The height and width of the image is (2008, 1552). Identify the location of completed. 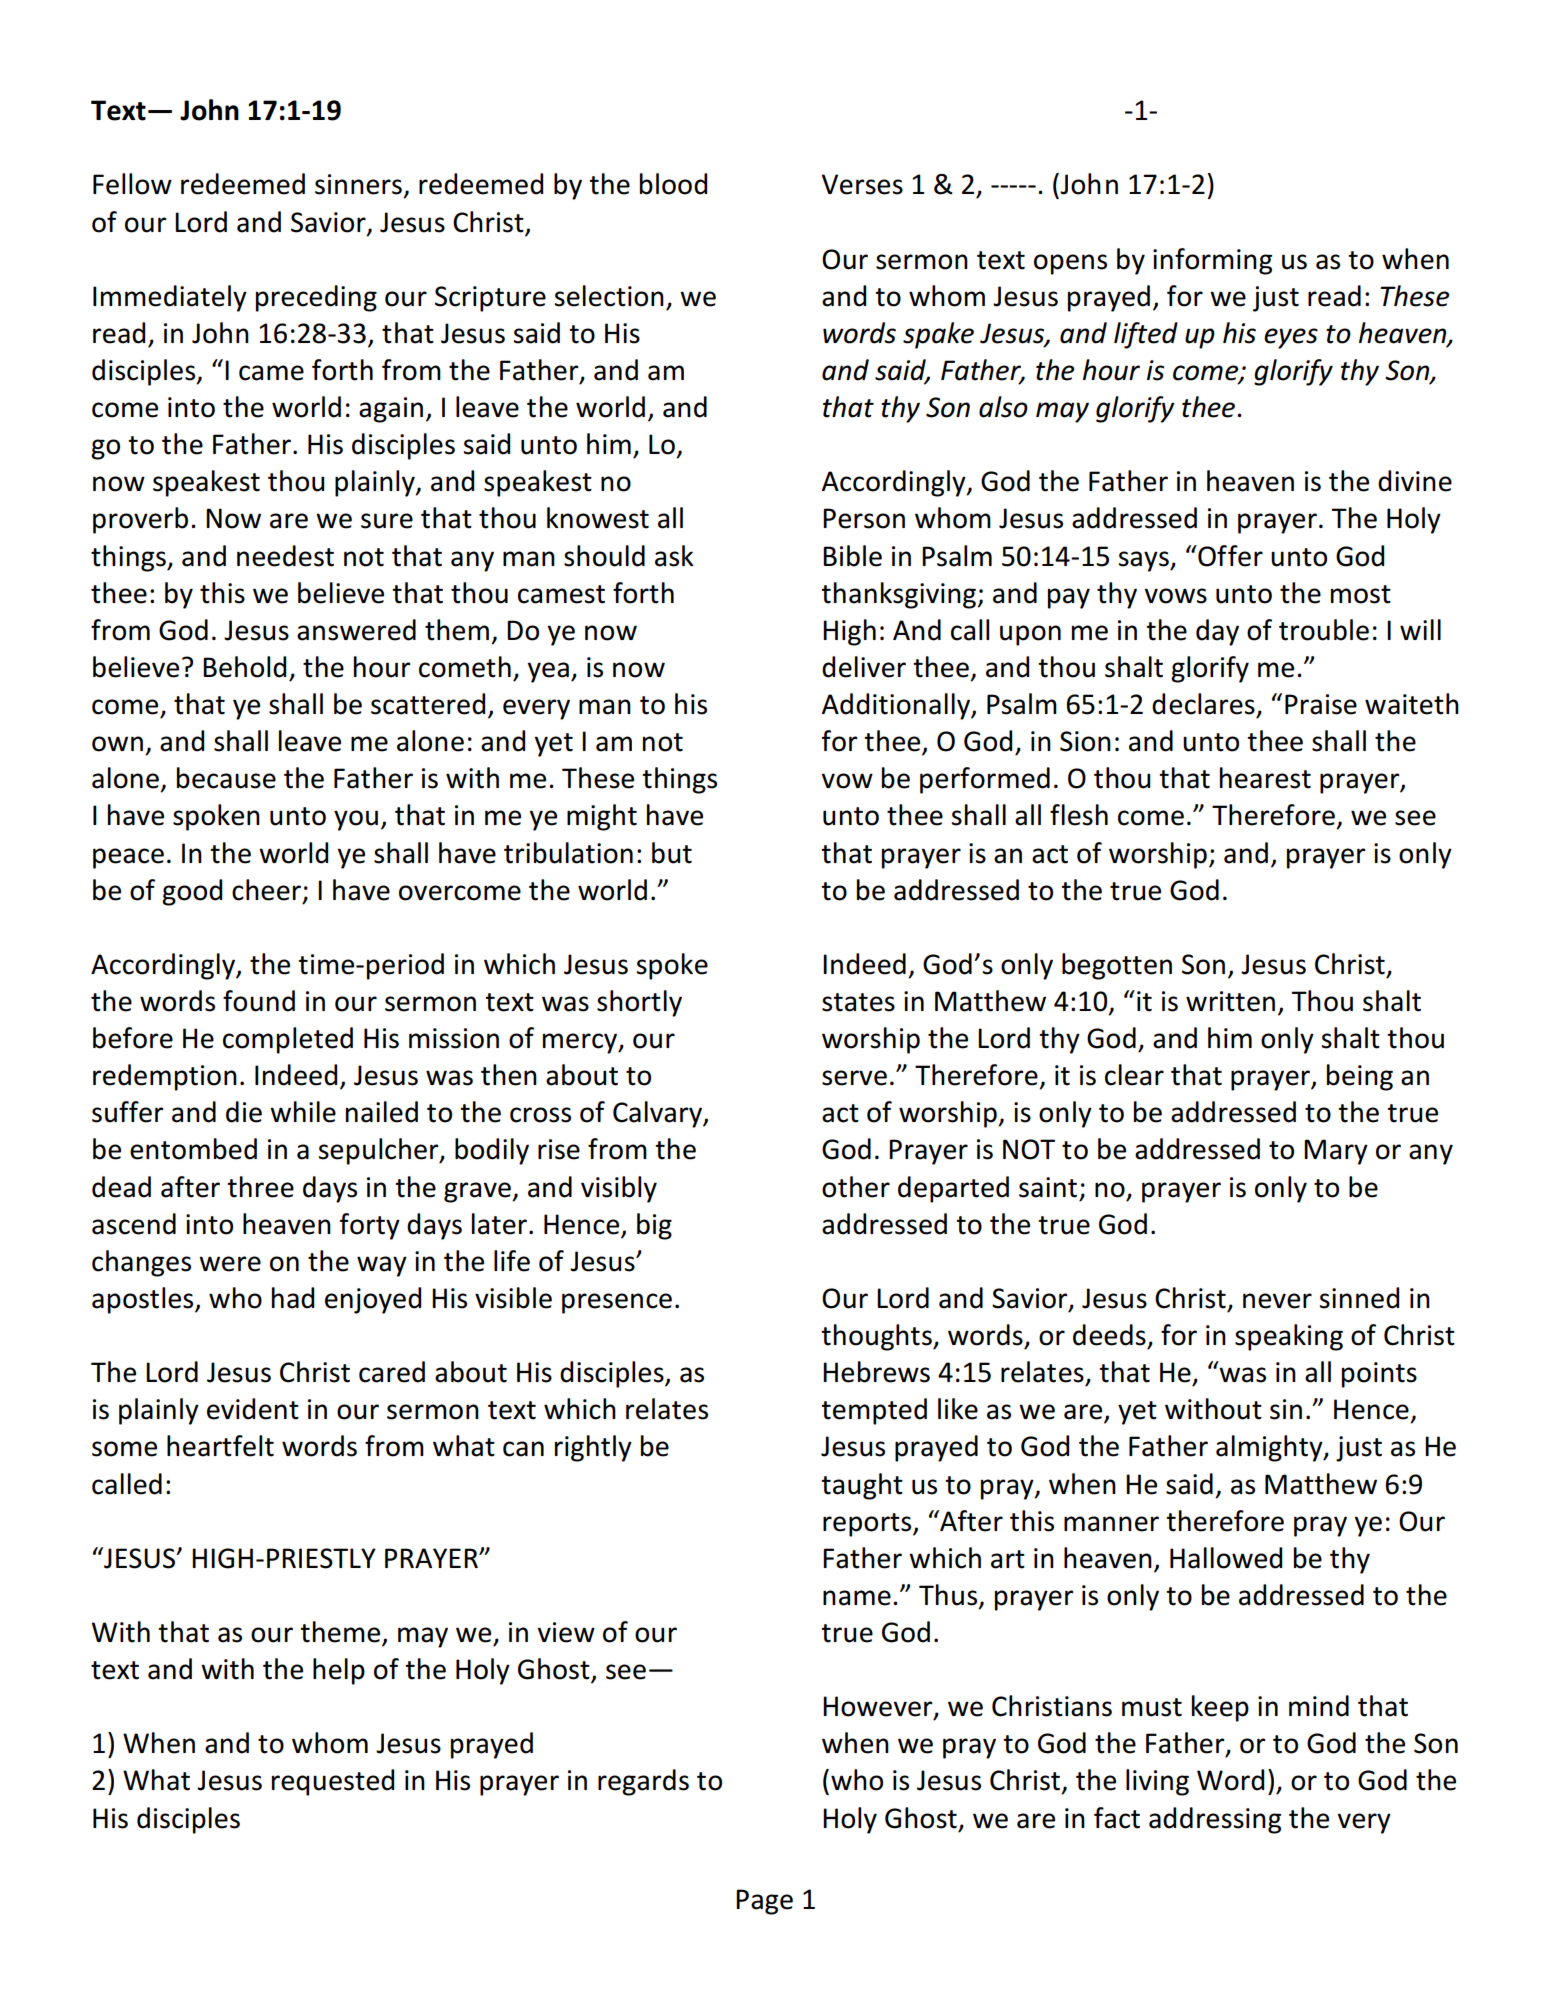
(288, 1040).
